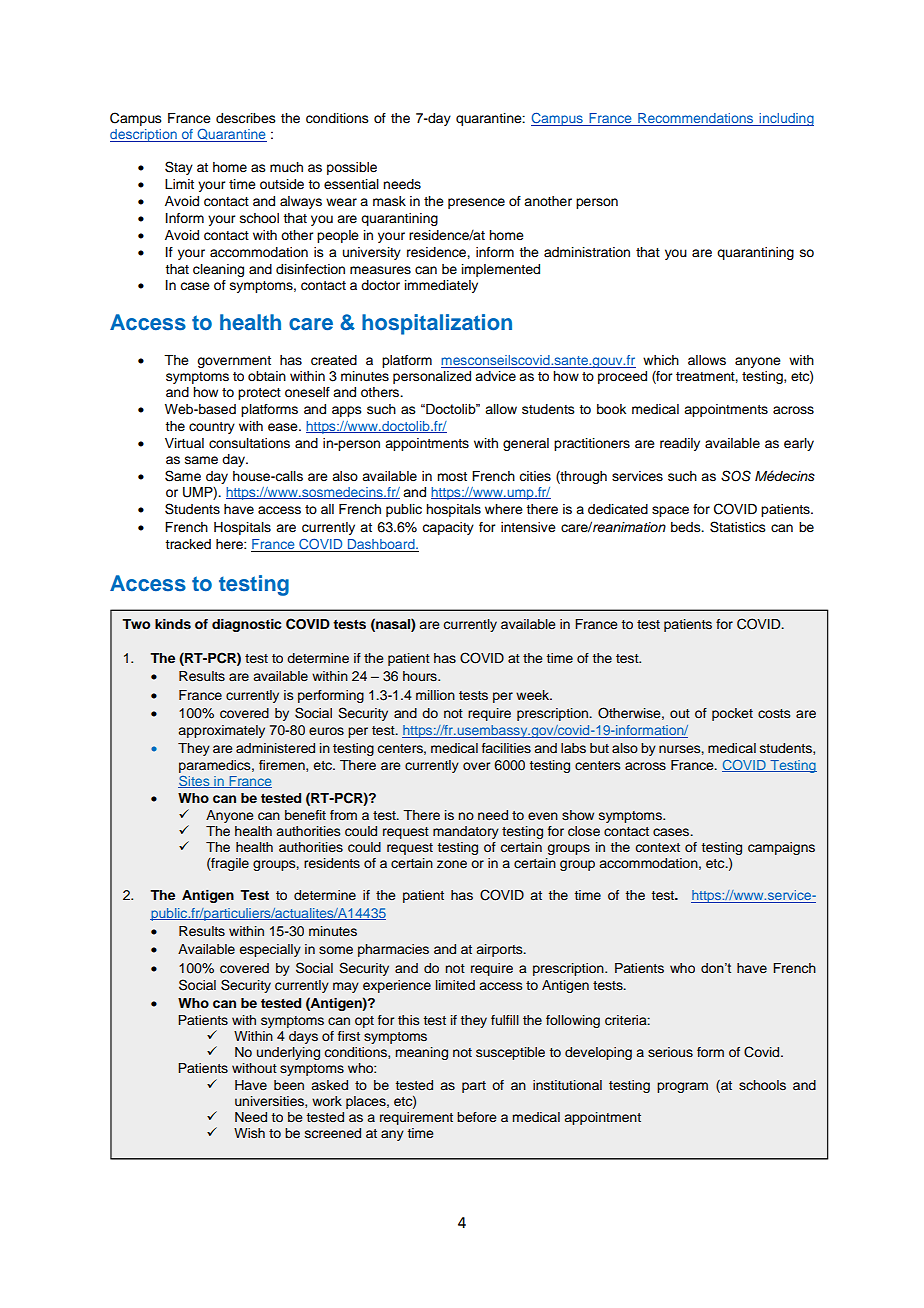 The width and height of the screenshot is (924, 1308). I want to click on campaigns, so click(781, 848).
